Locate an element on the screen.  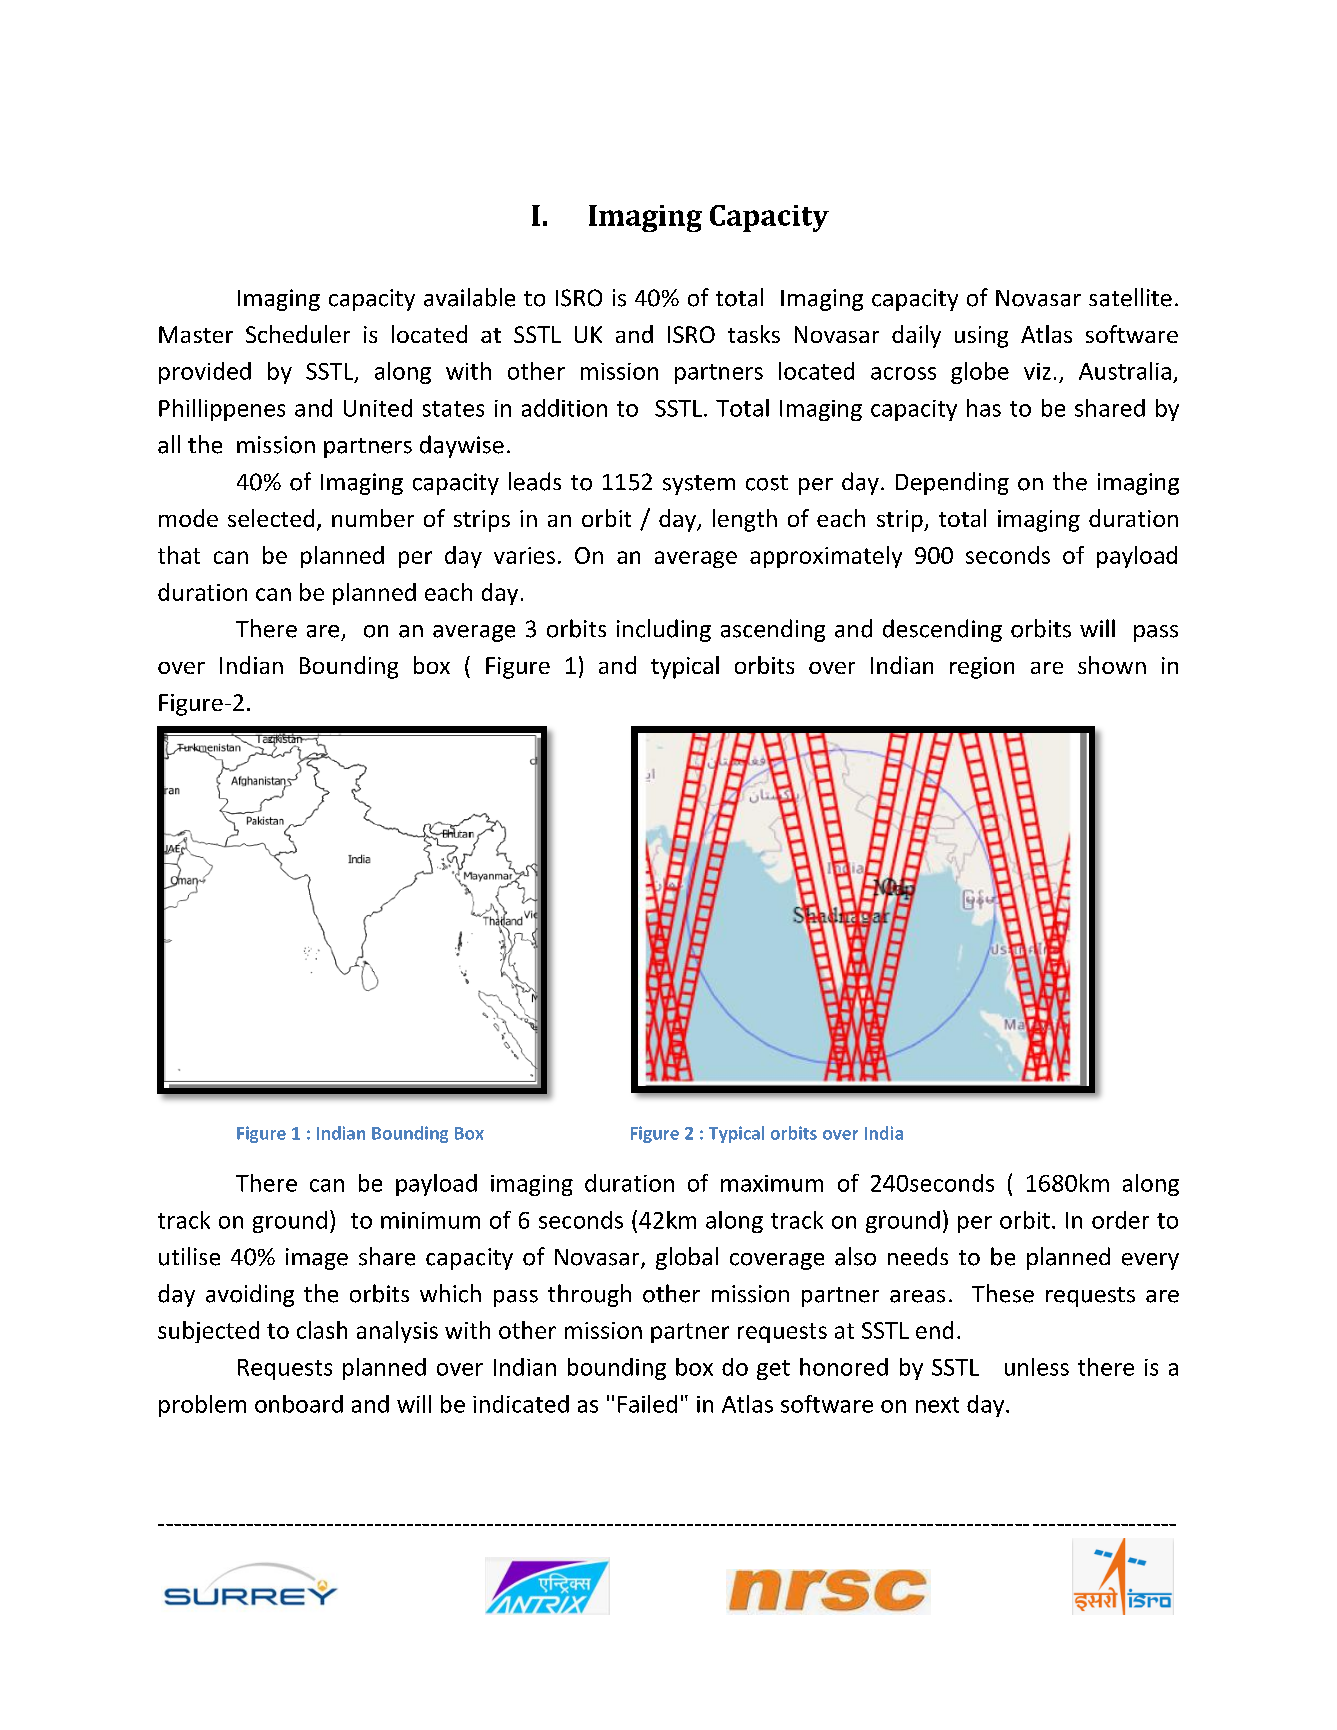
that is located at coordinates (179, 555).
